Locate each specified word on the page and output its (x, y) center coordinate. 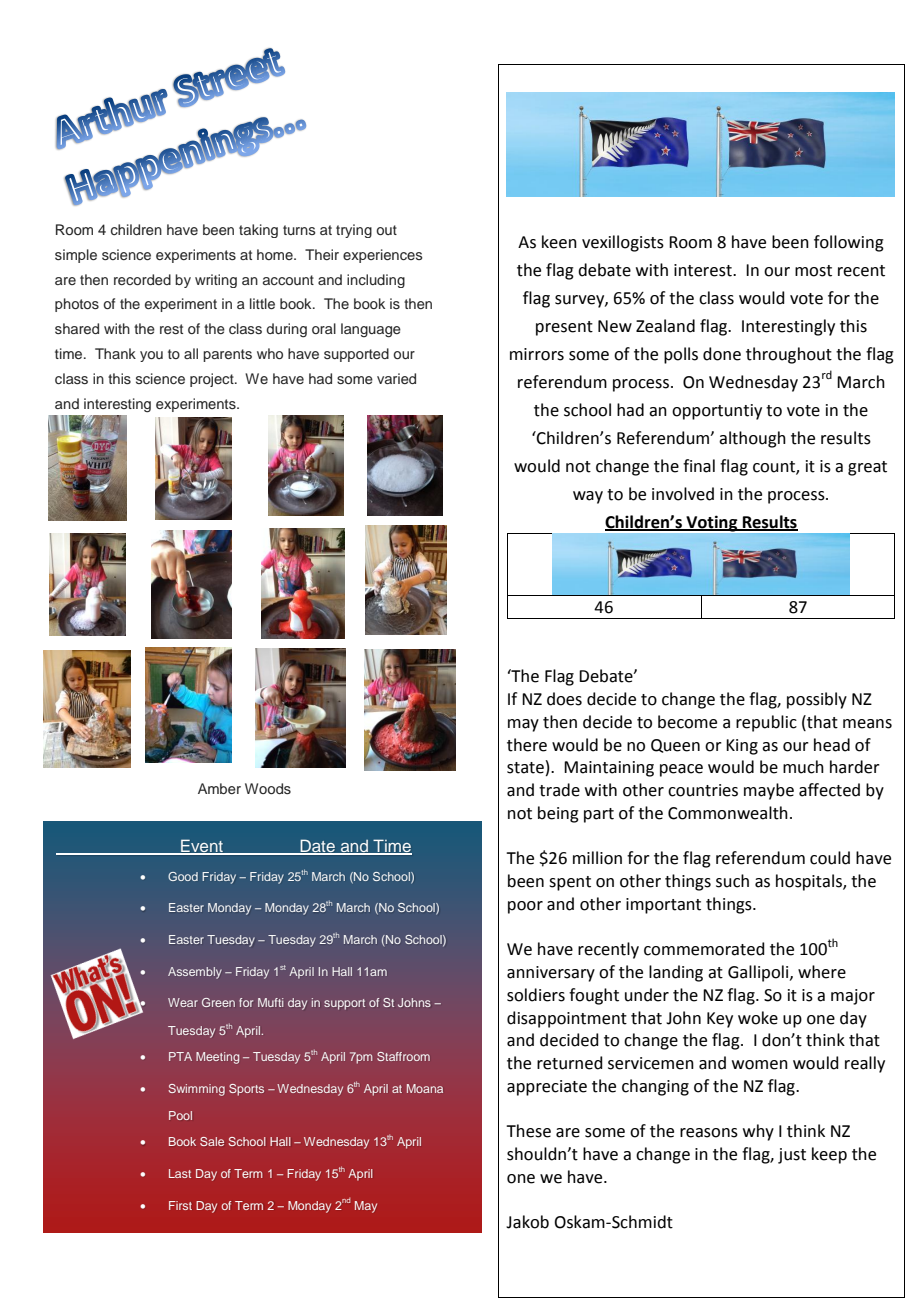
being (558, 814)
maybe (769, 791)
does (564, 699)
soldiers (536, 995)
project (213, 380)
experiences (383, 256)
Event (202, 846)
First (180, 1205)
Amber (219, 788)
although (752, 439)
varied (396, 378)
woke (758, 1018)
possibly (817, 700)
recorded (142, 279)
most (813, 271)
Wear (183, 1002)
